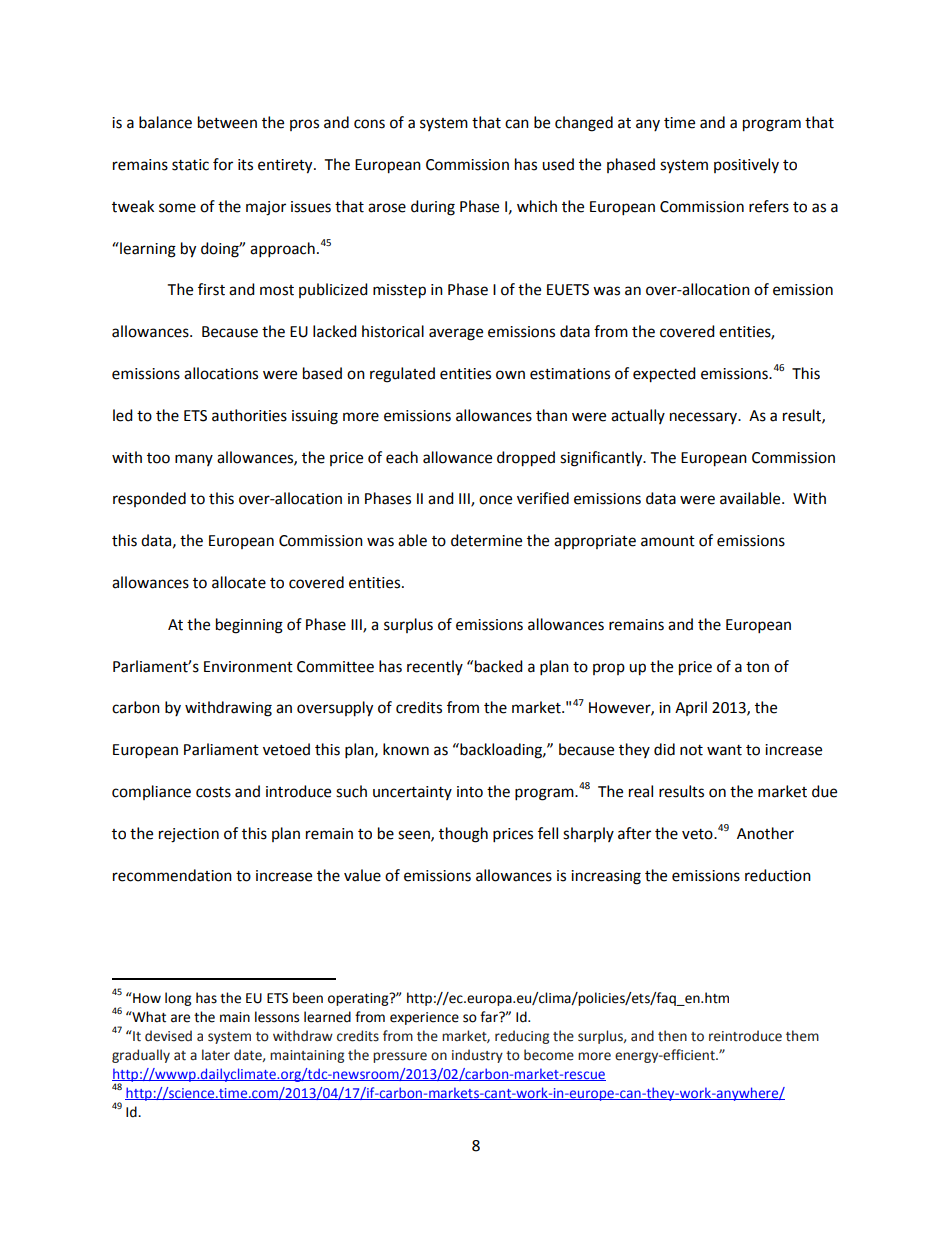  Describe the element at coordinates (180, 1018) in the screenshot. I see `are` at that location.
